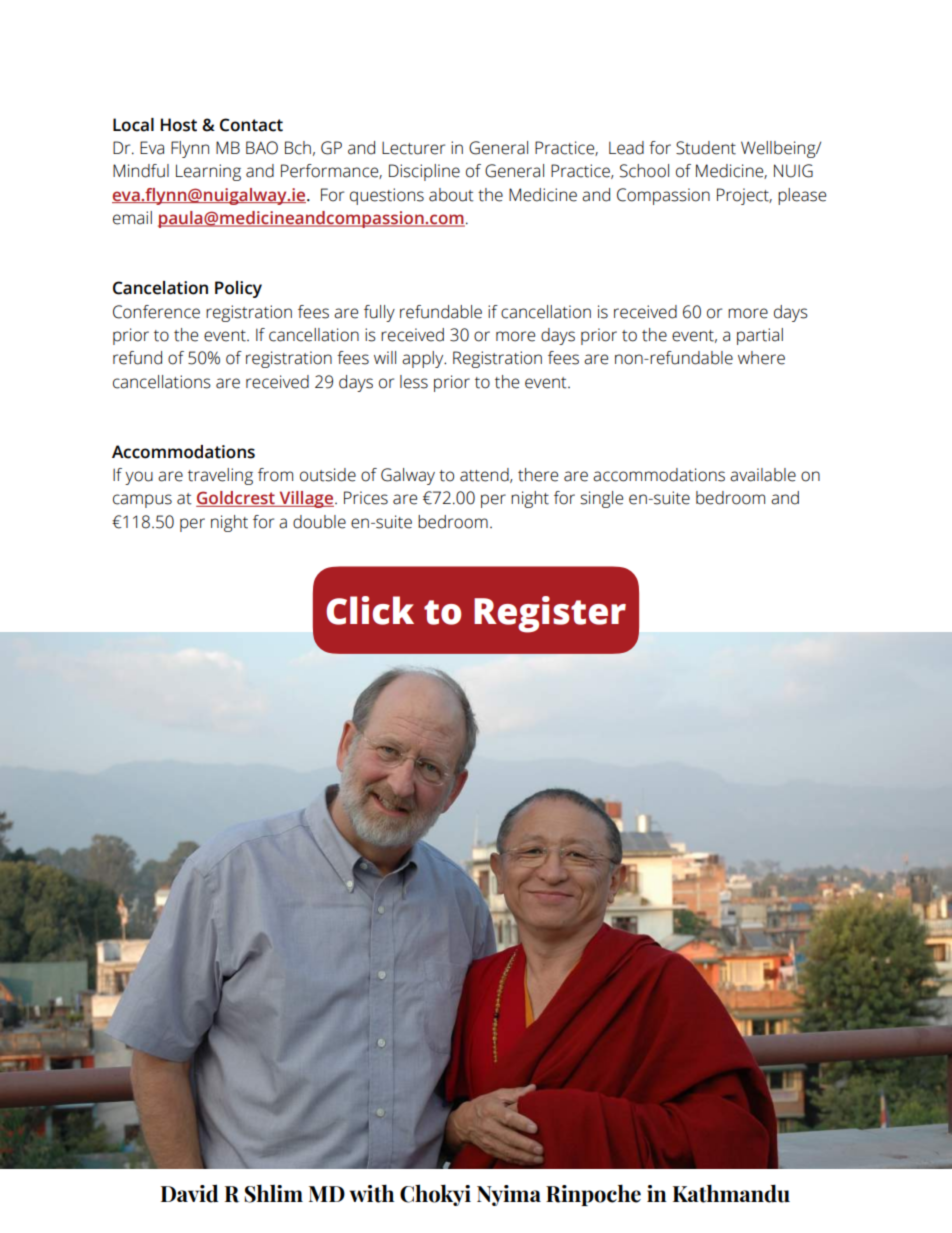 The width and height of the screenshot is (952, 1233). I want to click on Register, so click(550, 614).
